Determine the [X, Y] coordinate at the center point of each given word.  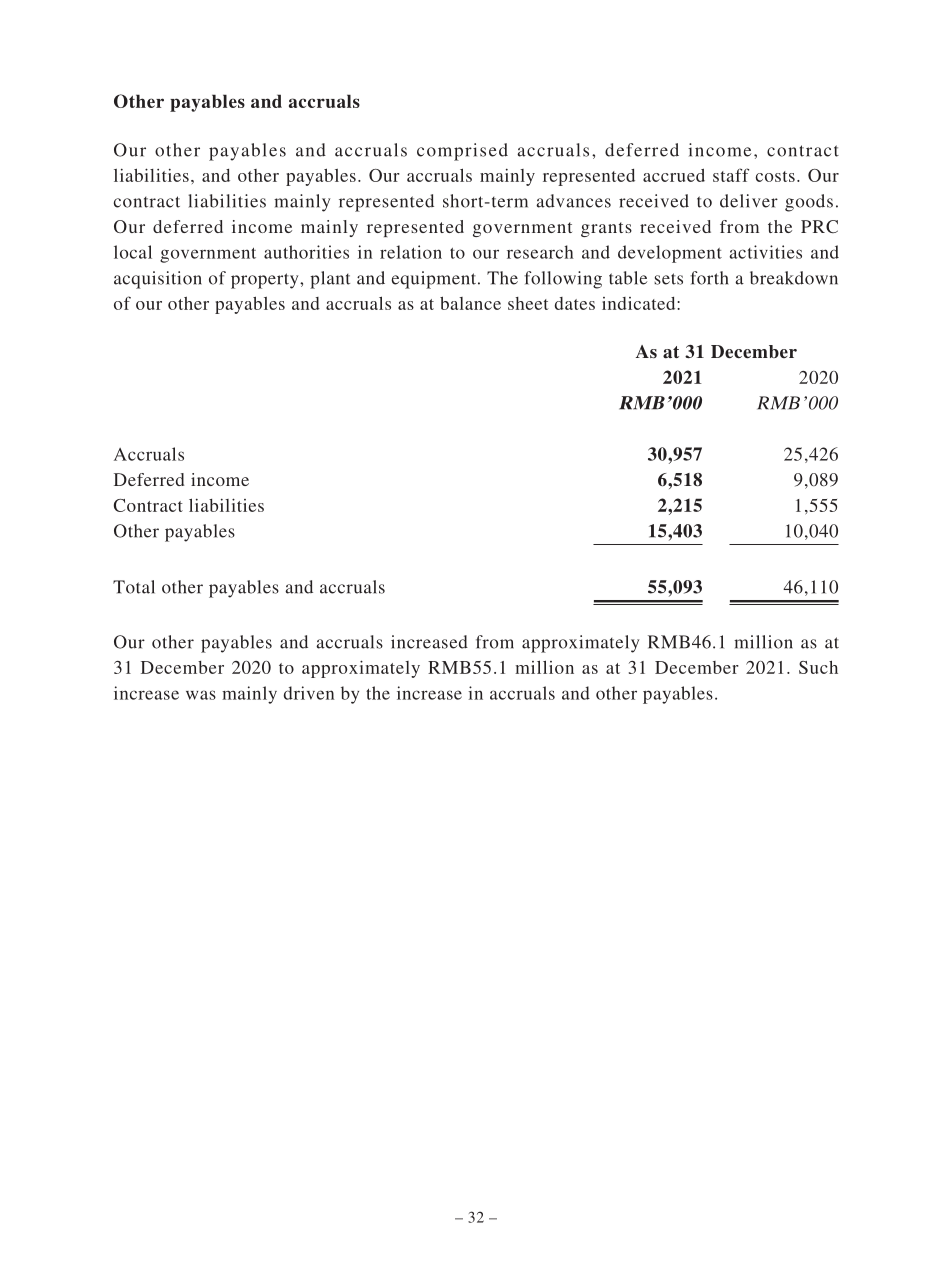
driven [309, 693]
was [201, 695]
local [133, 252]
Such [818, 667]
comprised [462, 152]
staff [731, 175]
